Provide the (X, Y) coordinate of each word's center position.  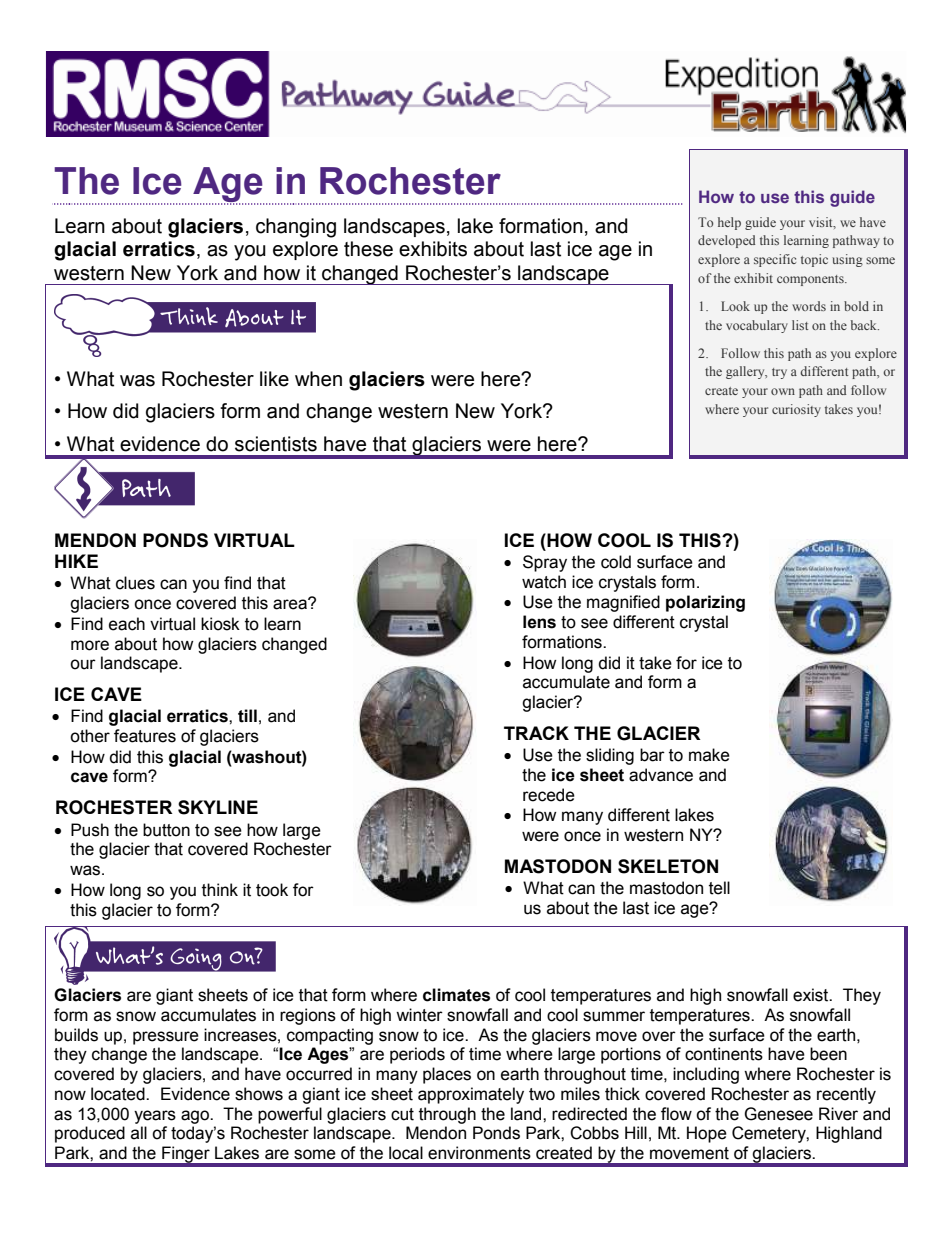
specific (775, 260)
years (155, 1117)
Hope (707, 1134)
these (368, 249)
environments (479, 1153)
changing (296, 228)
